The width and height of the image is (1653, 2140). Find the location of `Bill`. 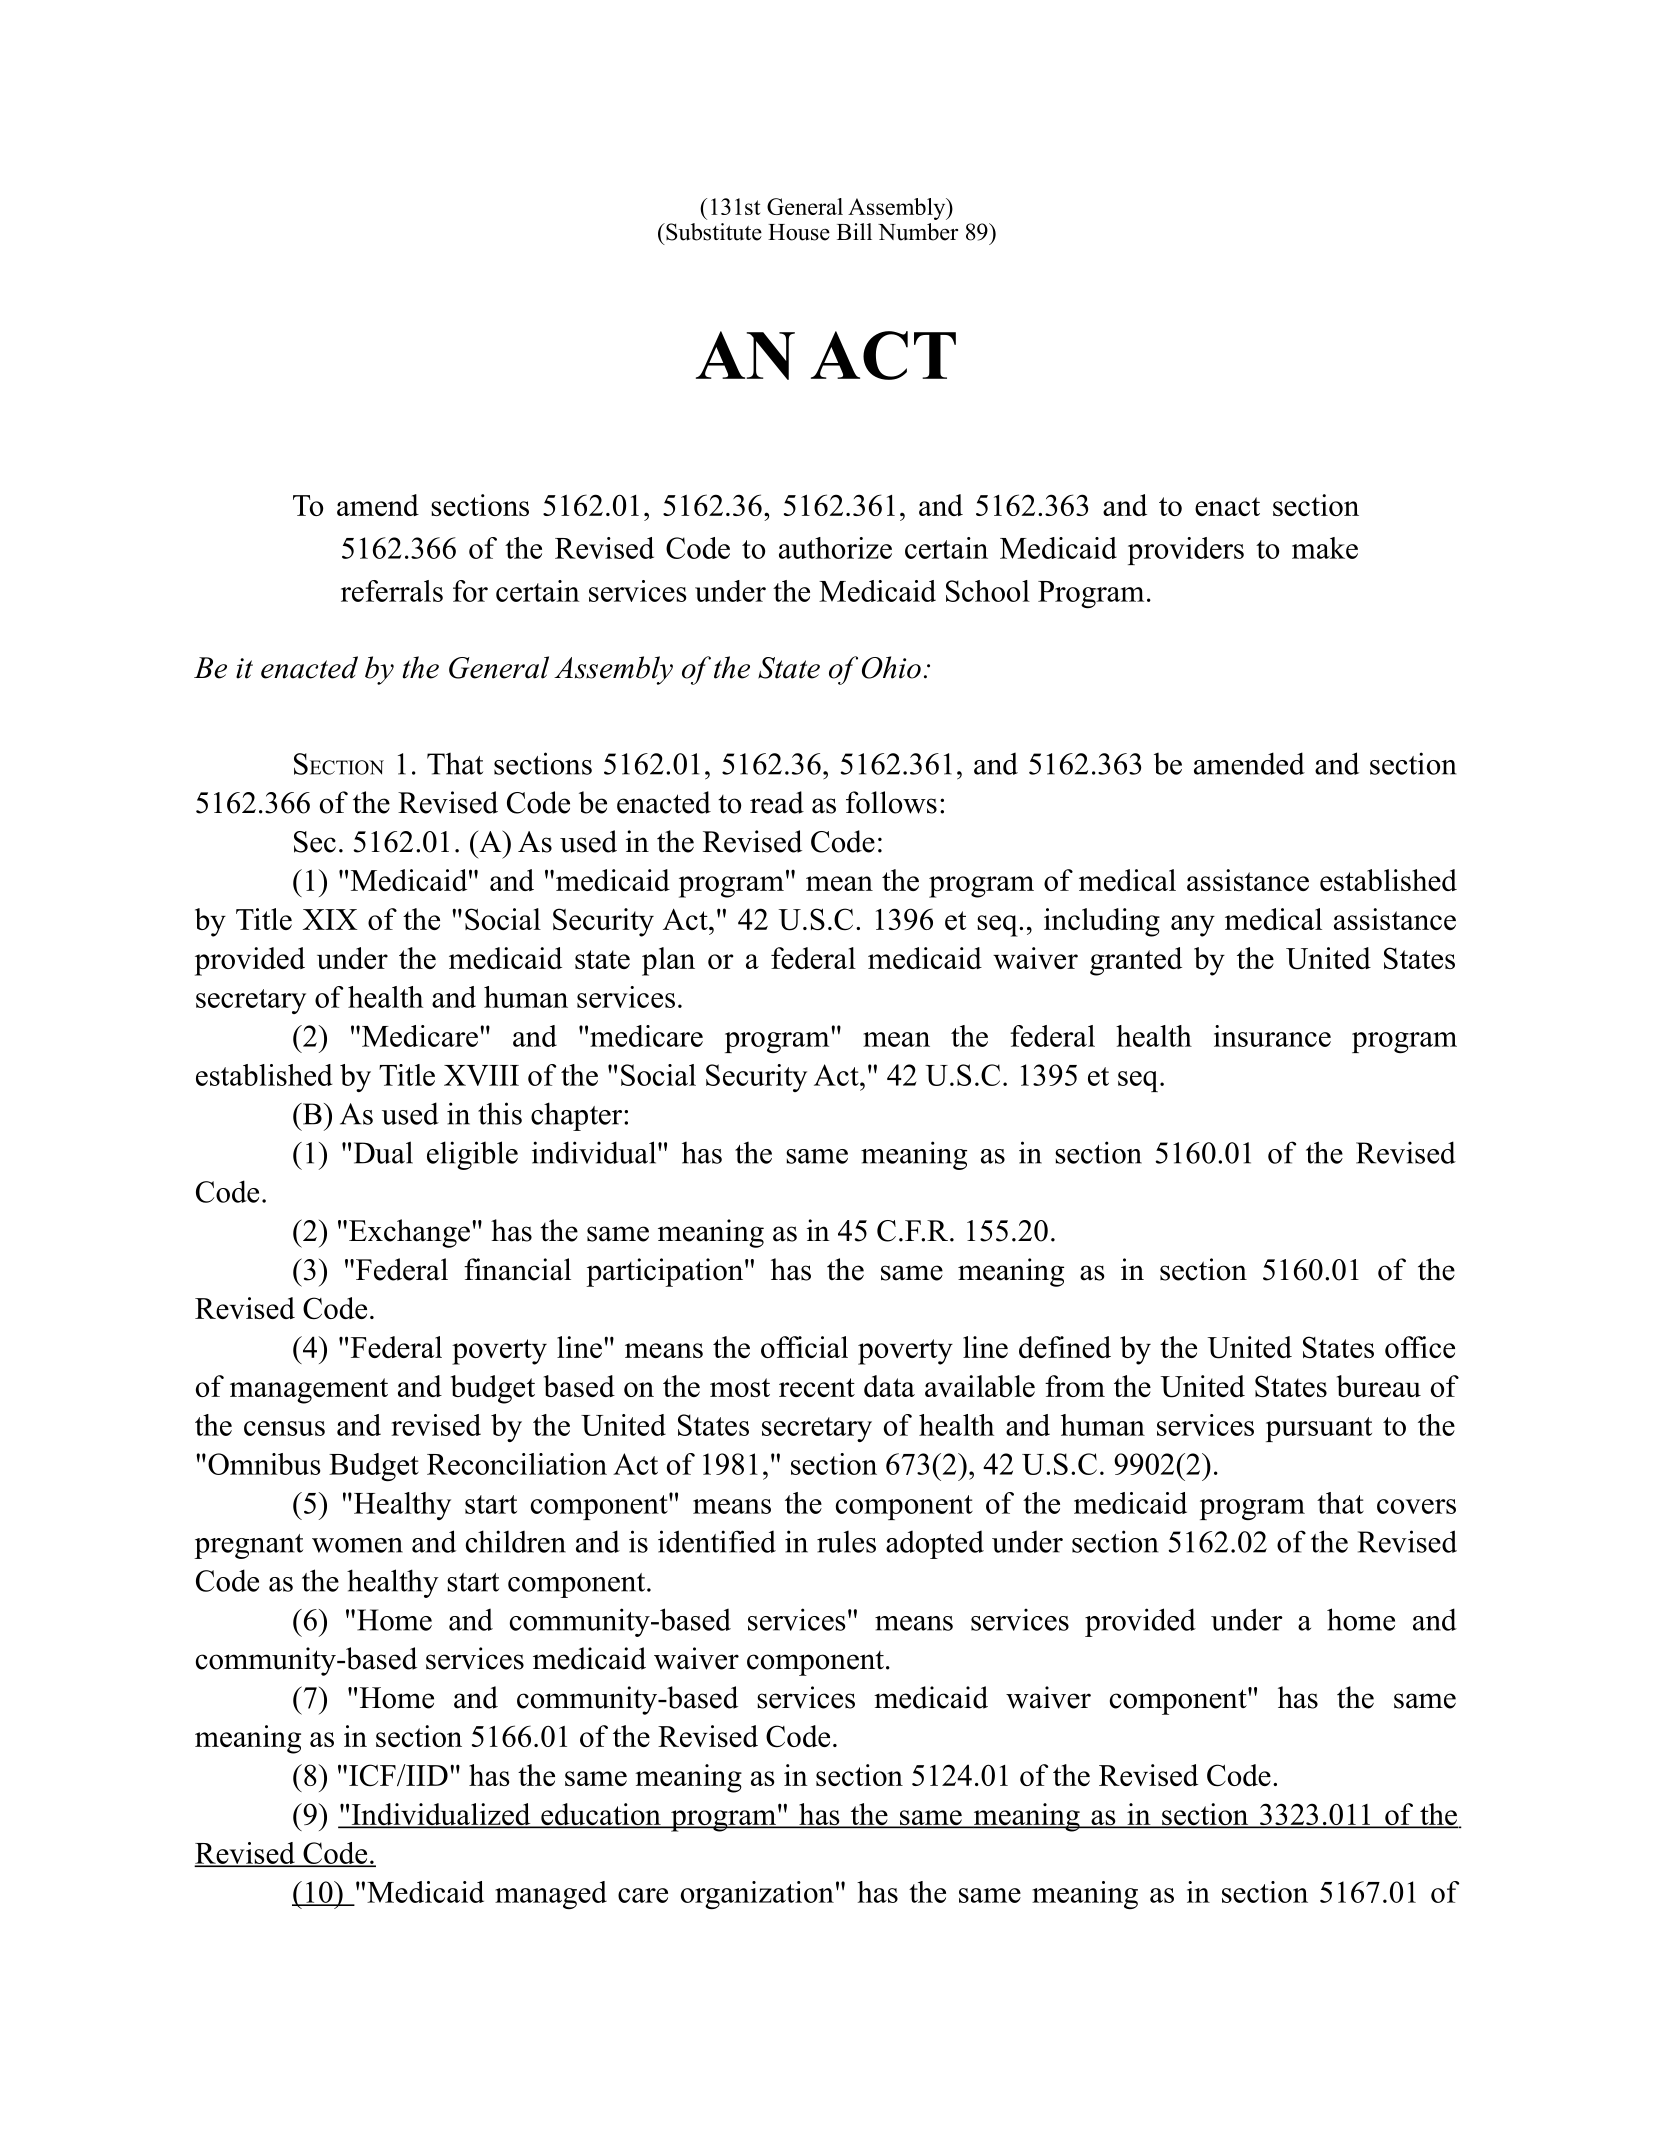

Bill is located at coordinates (854, 231).
